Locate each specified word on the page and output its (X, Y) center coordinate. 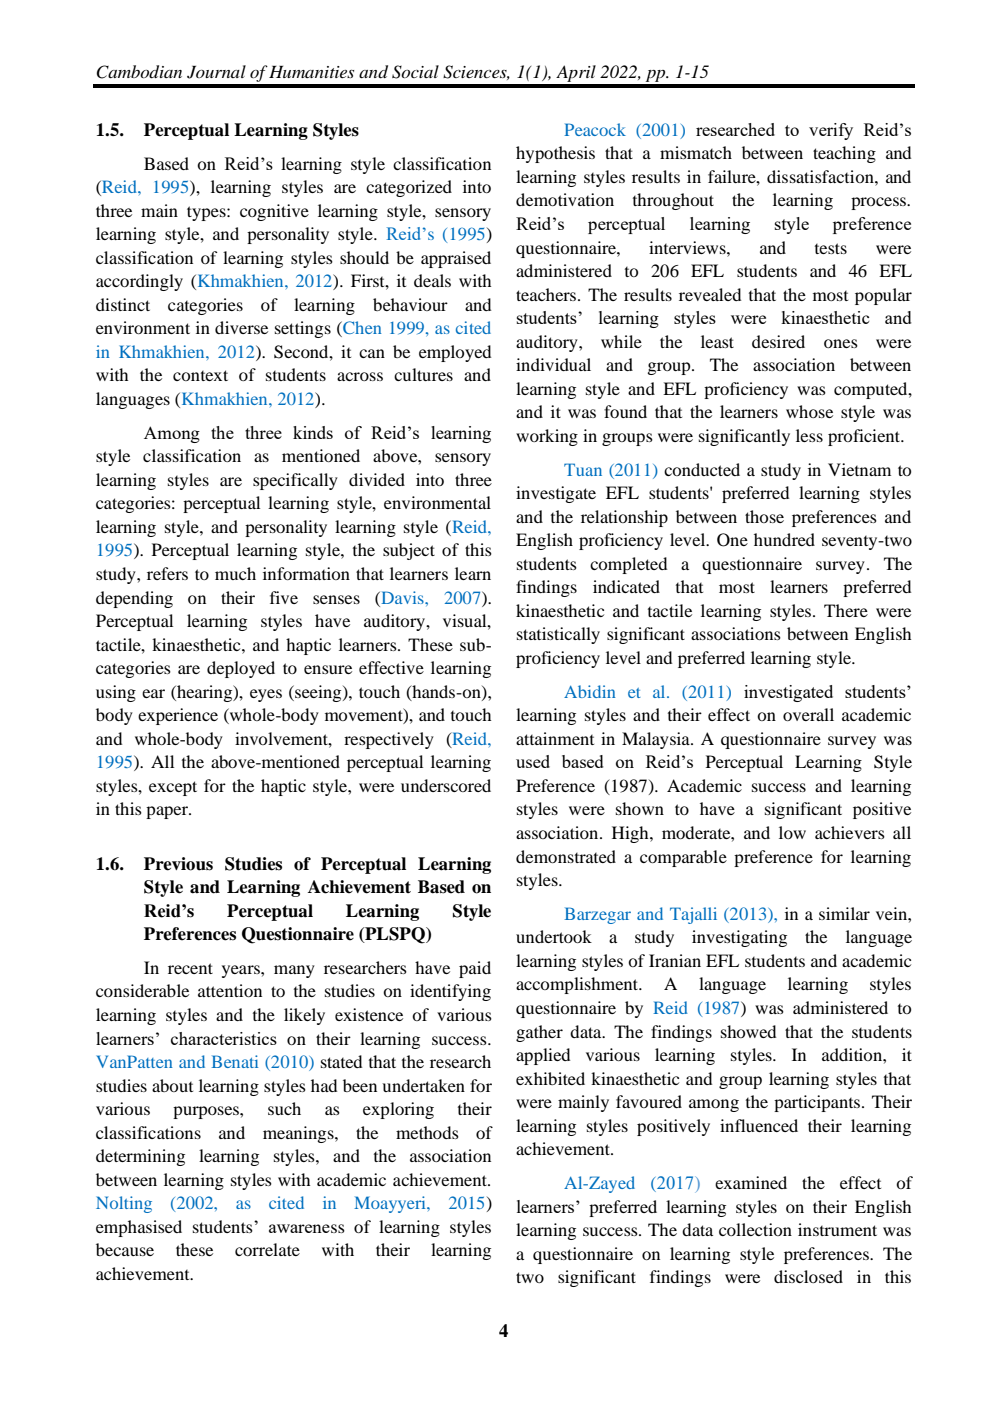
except (173, 788)
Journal (216, 72)
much (235, 573)
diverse (241, 327)
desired (778, 341)
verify (831, 131)
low (792, 832)
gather (539, 1033)
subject (409, 551)
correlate (267, 1249)
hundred (784, 539)
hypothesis (555, 154)
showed (748, 1031)
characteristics (224, 1038)
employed (455, 353)
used (533, 761)
